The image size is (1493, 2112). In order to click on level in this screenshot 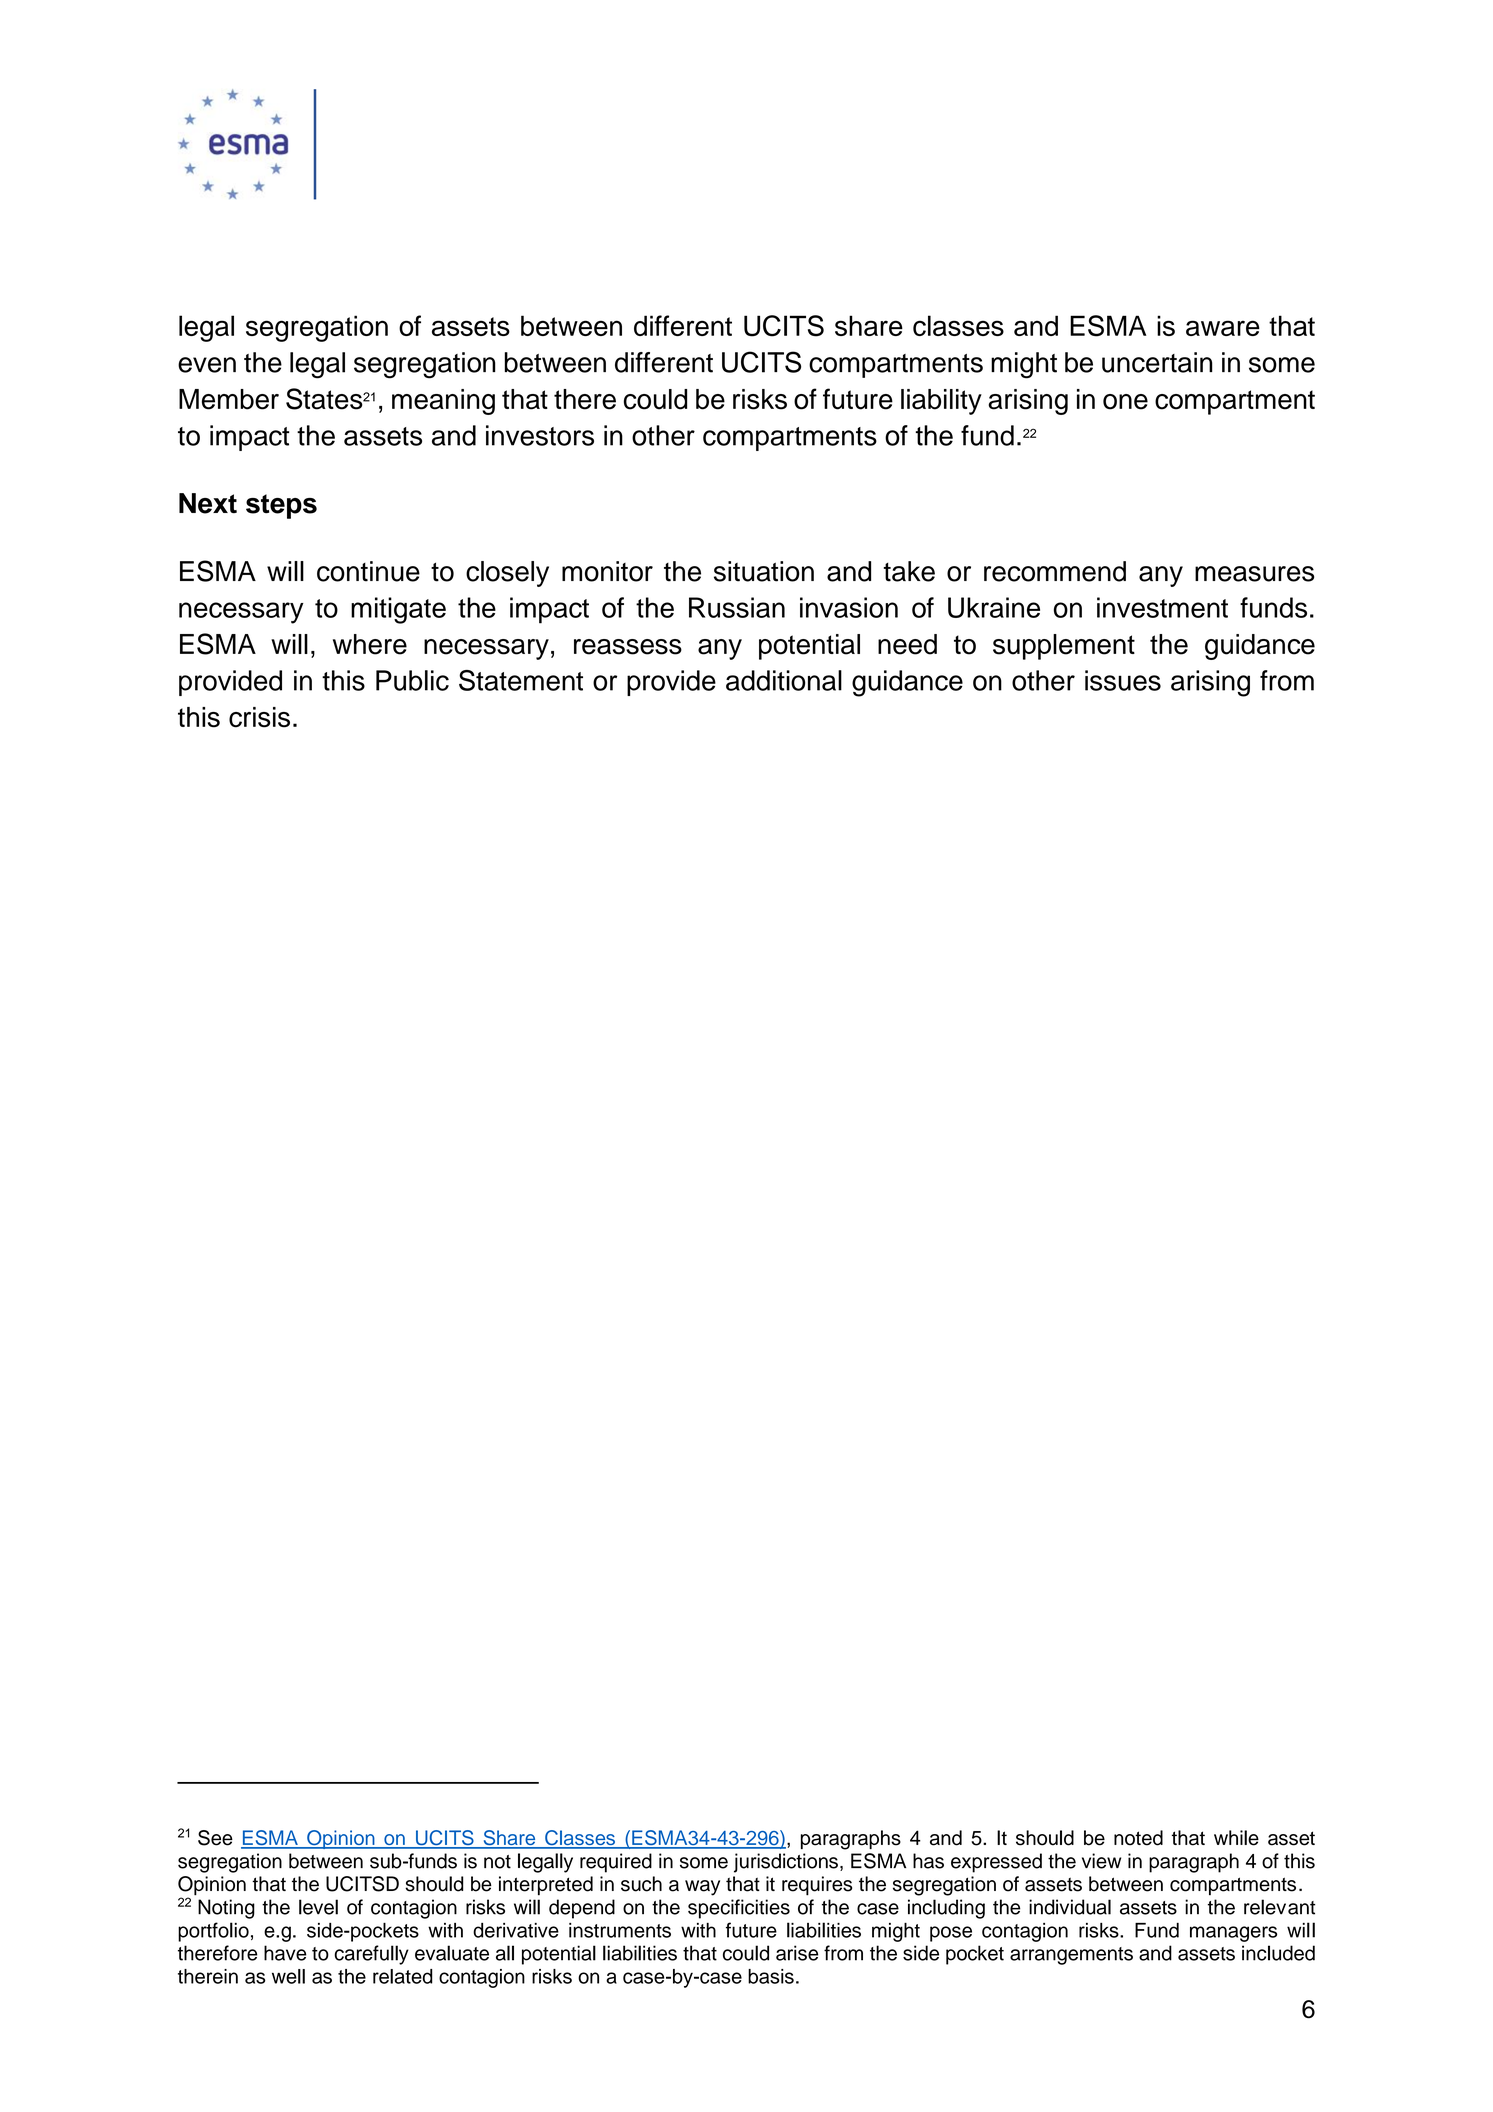, I will do `click(318, 1907)`.
